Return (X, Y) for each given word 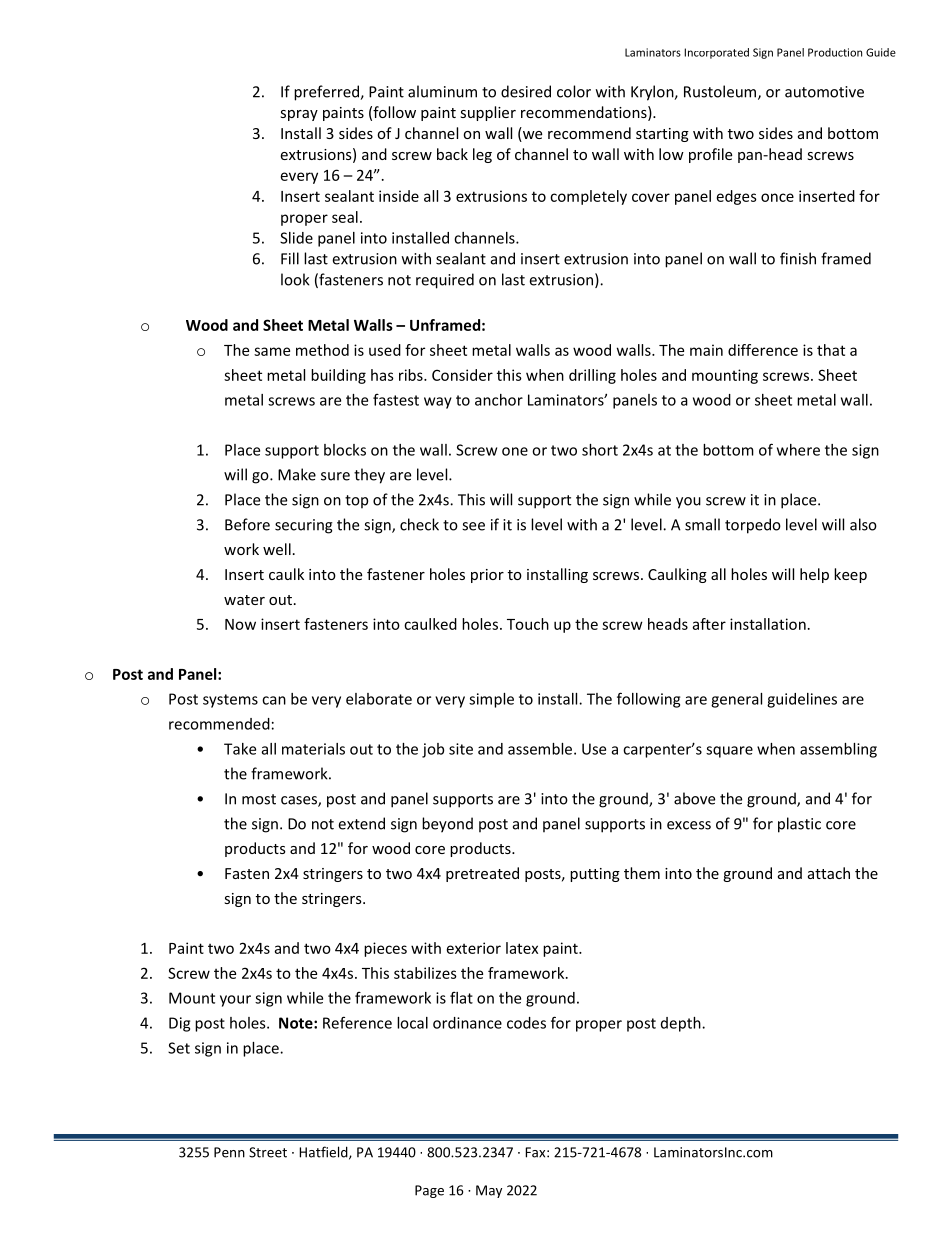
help (814, 575)
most (259, 799)
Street (268, 1152)
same (272, 351)
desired (526, 91)
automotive (824, 92)
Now (240, 624)
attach (829, 873)
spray (299, 115)
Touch (528, 624)
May (489, 1191)
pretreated (482, 874)
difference (763, 350)
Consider (462, 375)
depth (682, 1024)
